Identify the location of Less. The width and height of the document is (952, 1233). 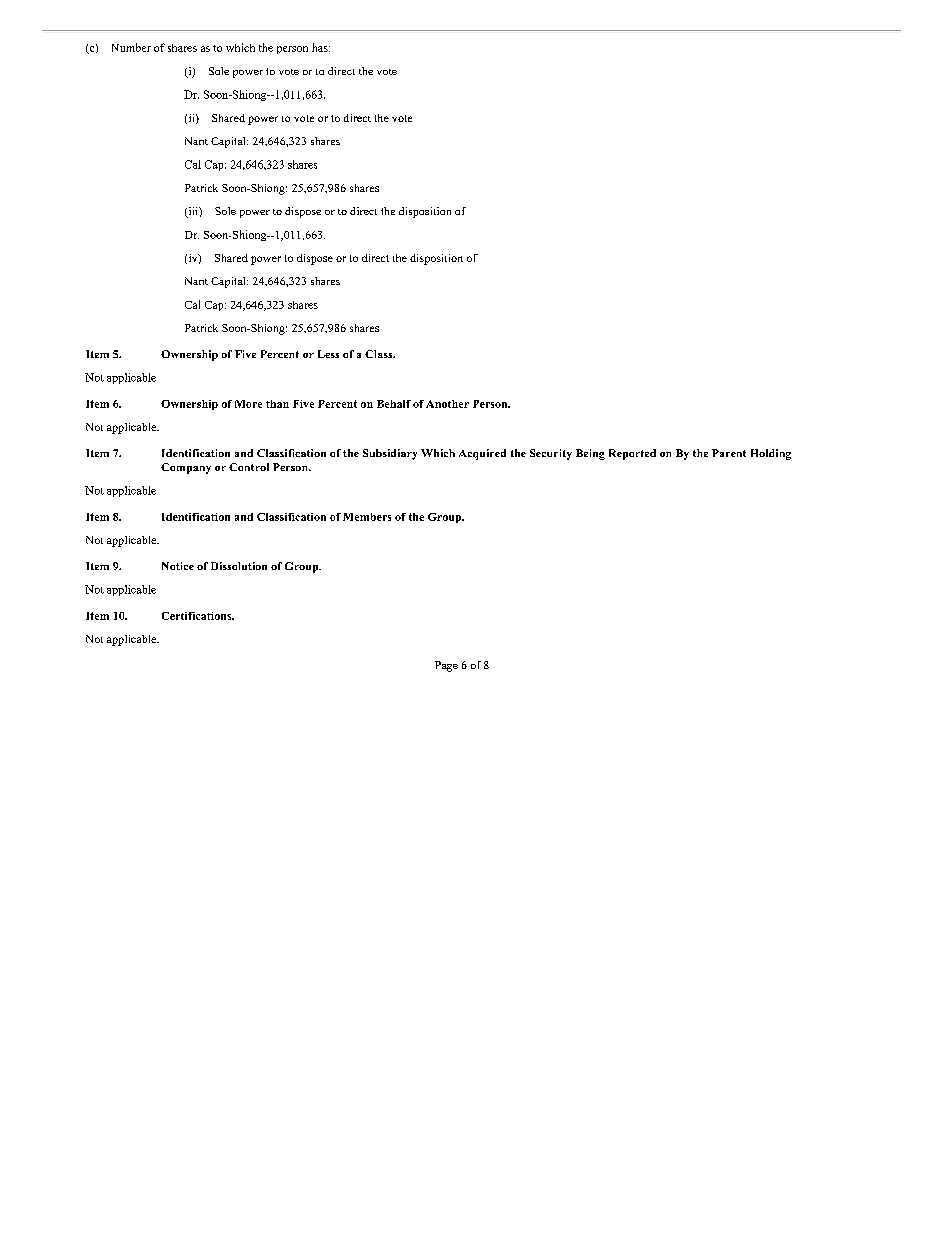
(328, 354).
